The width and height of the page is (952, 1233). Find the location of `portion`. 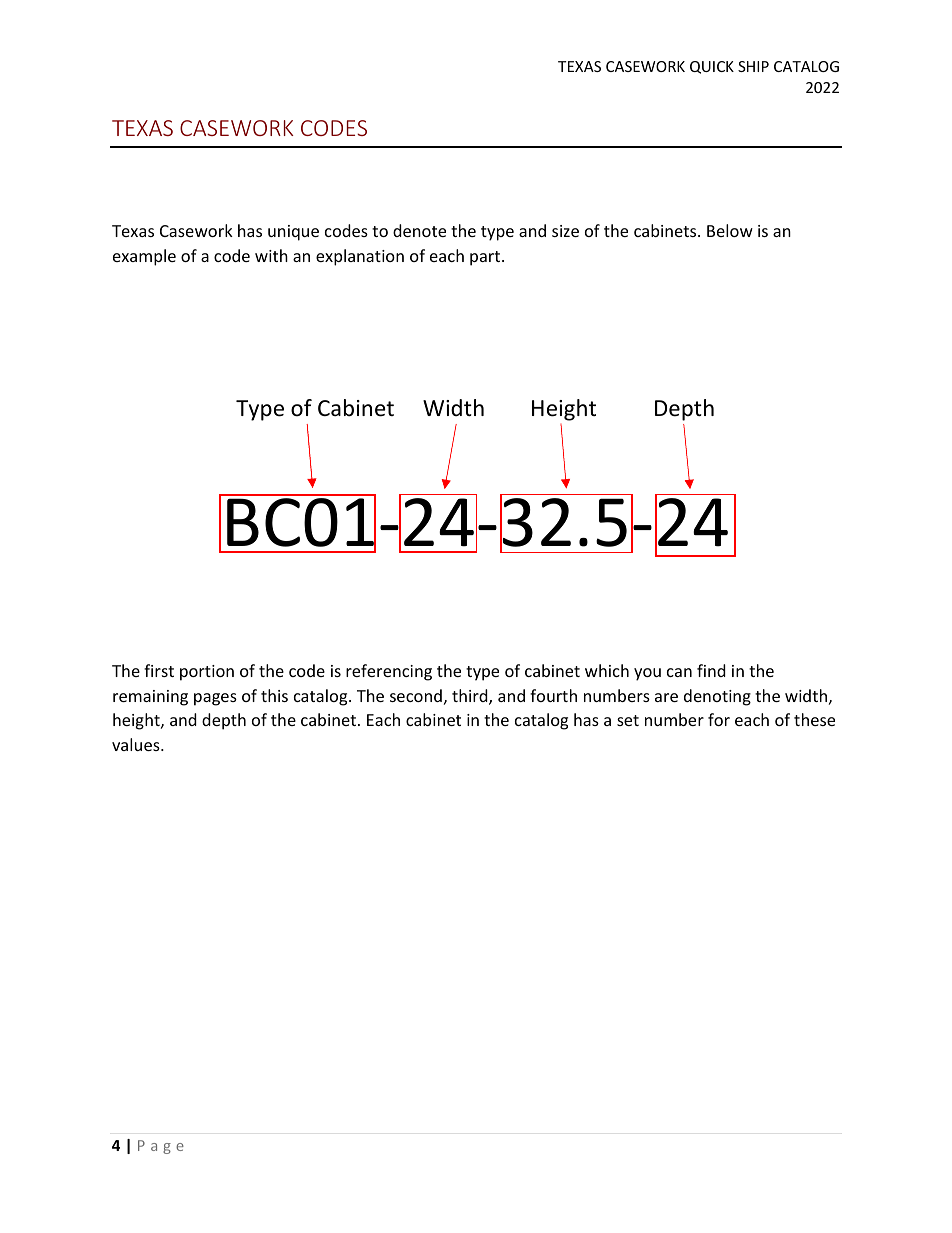

portion is located at coordinates (207, 673).
